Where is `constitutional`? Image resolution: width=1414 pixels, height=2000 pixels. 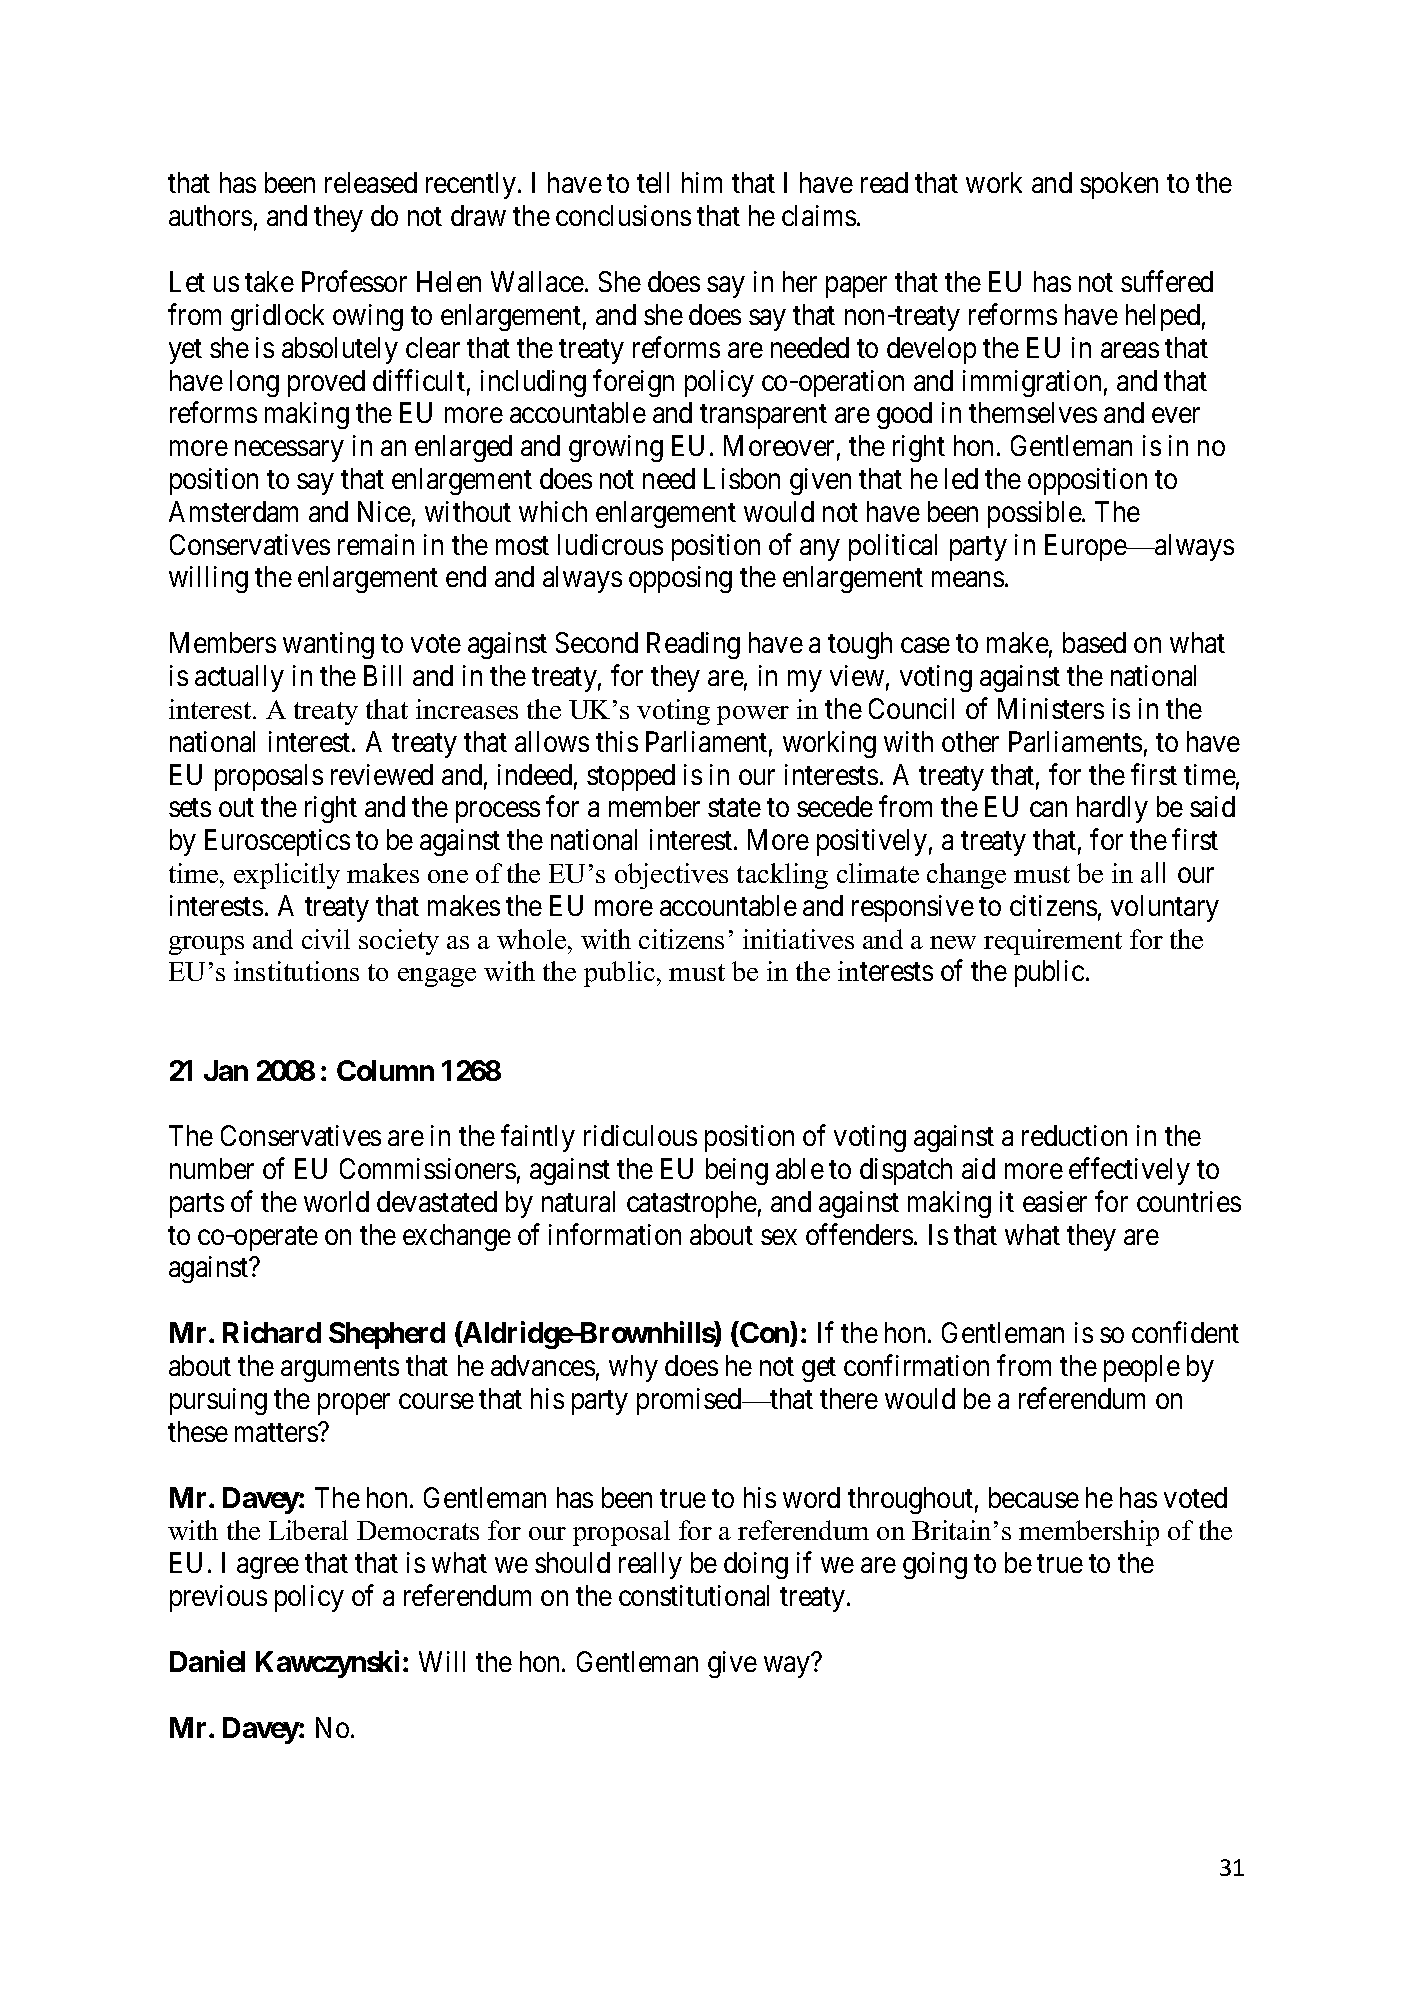
constitutional is located at coordinates (694, 1595).
